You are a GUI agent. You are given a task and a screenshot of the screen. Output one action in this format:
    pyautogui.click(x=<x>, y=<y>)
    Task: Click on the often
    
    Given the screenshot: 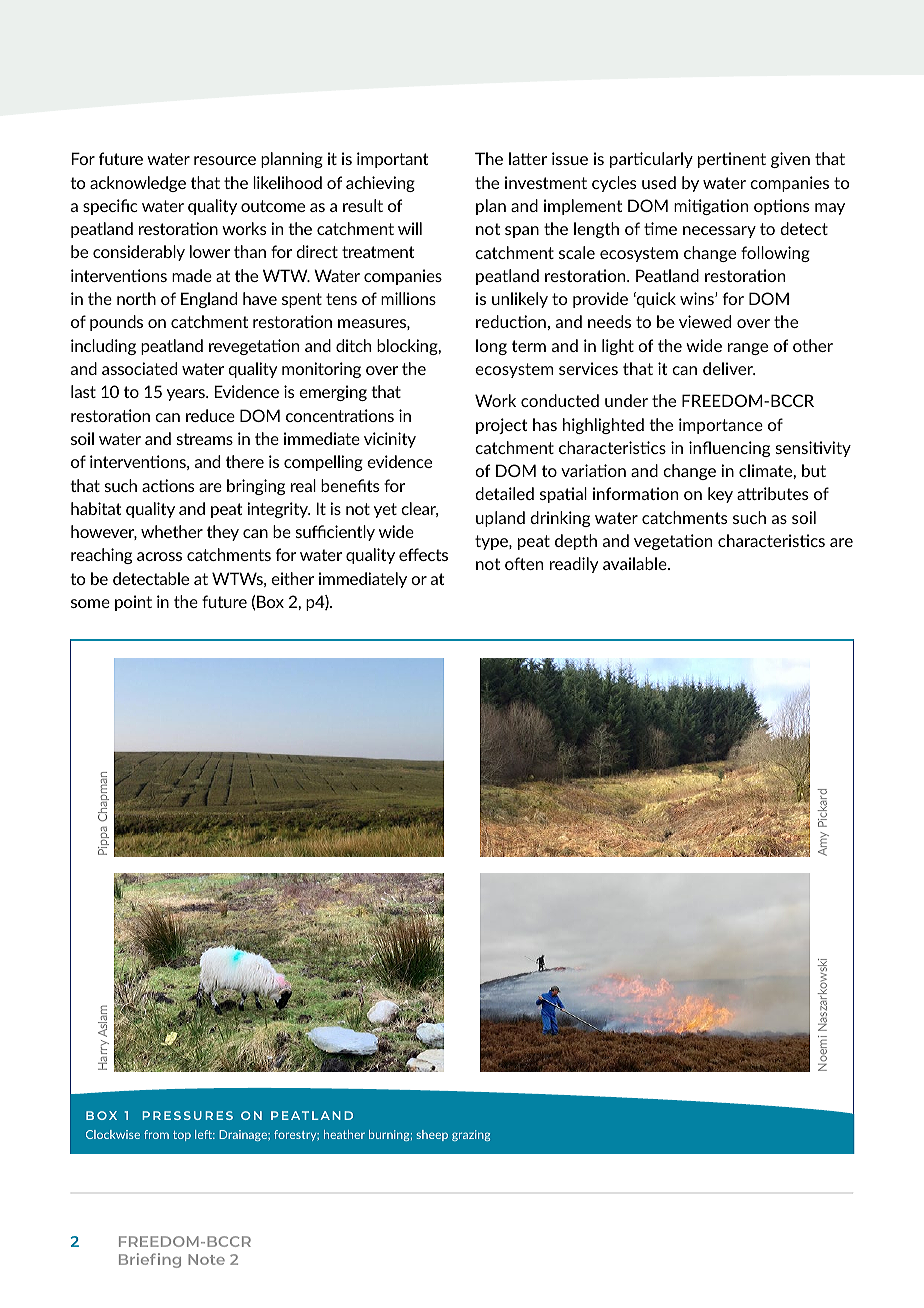 What is the action you would take?
    pyautogui.click(x=524, y=563)
